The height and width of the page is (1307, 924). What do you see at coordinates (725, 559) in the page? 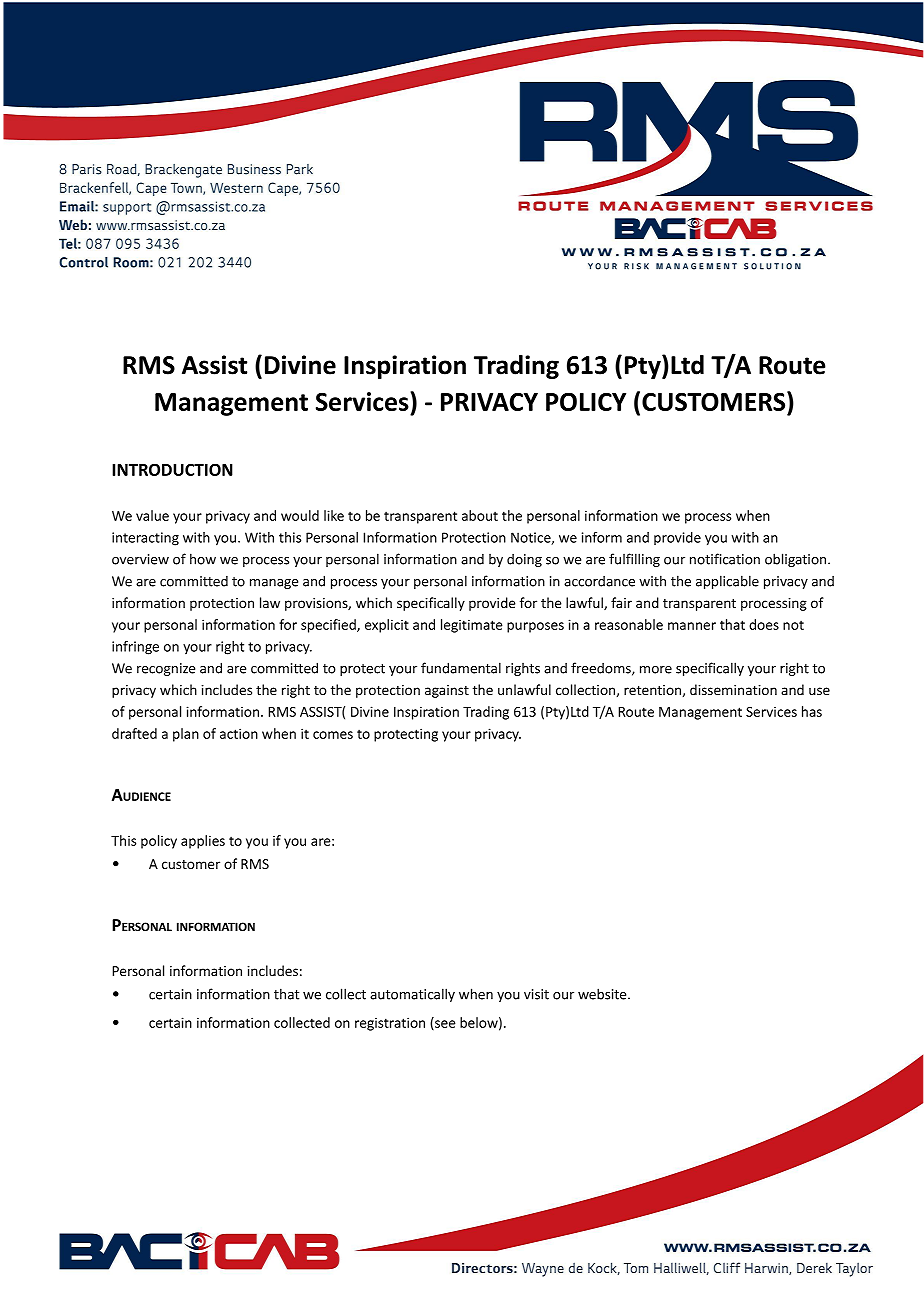
I see `notification` at bounding box center [725, 559].
